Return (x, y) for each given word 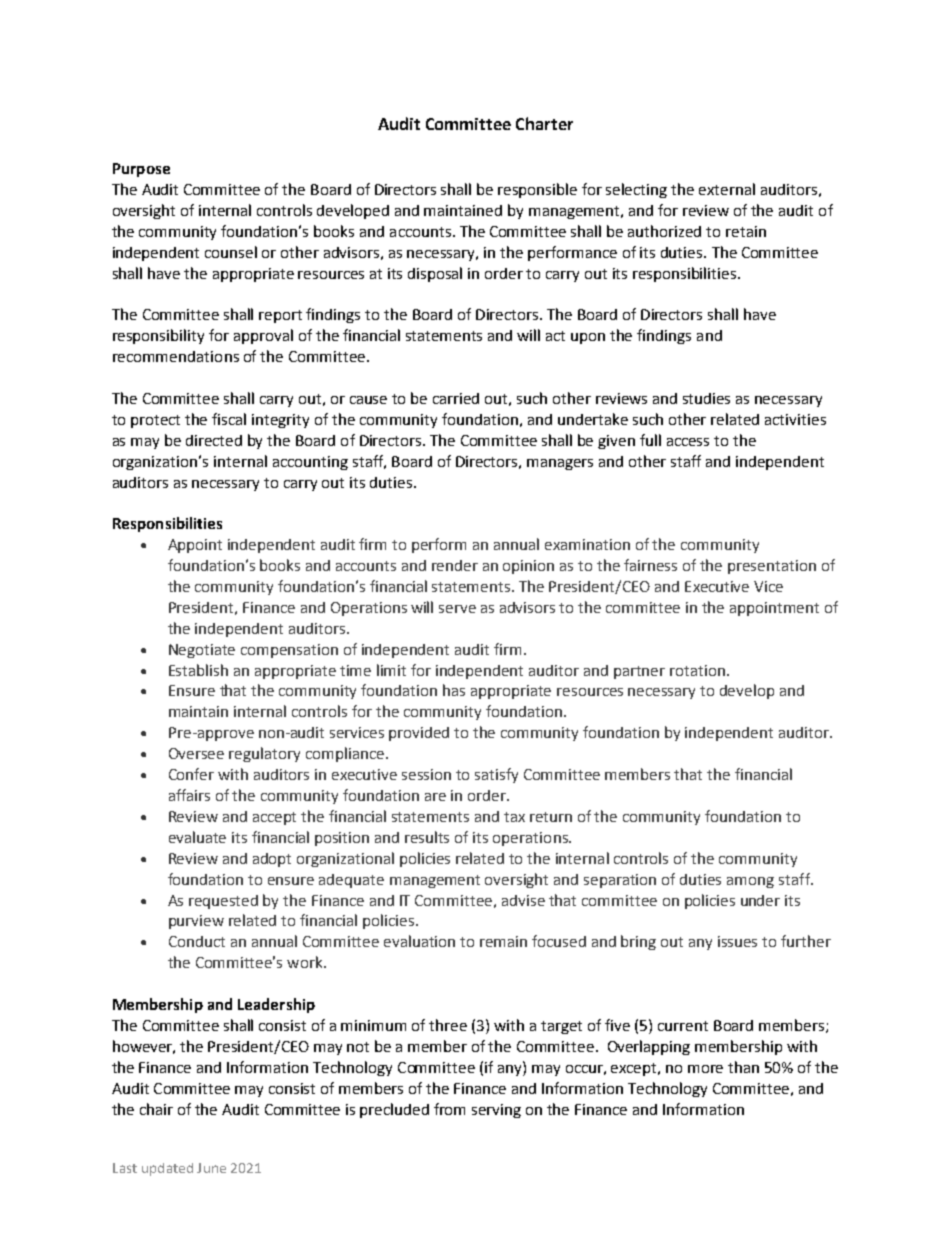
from (449, 1109)
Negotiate (202, 651)
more (705, 1069)
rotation (699, 670)
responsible (537, 190)
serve (457, 609)
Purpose (141, 170)
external (727, 189)
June (211, 1168)
